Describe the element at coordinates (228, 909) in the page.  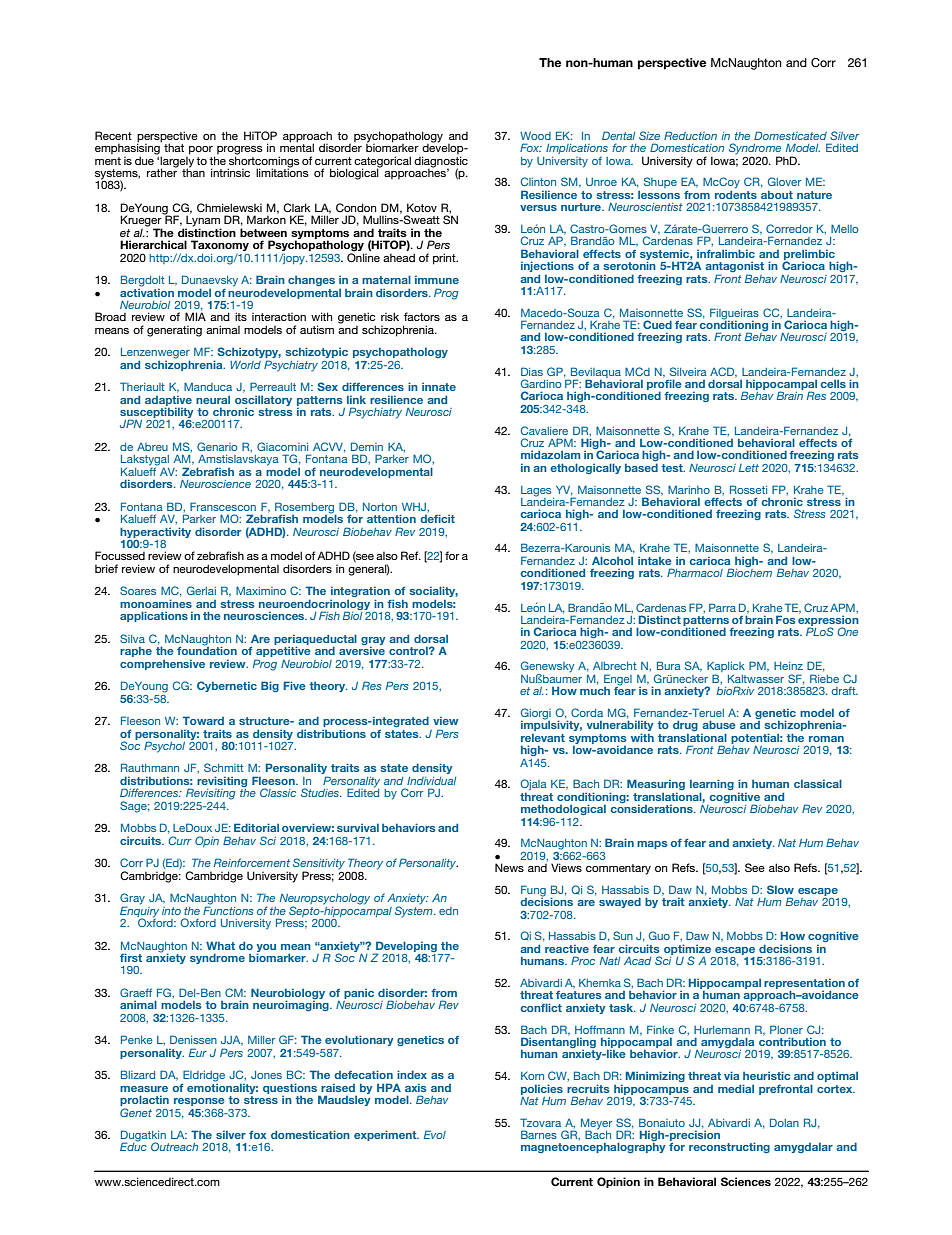
I see `Functions` at that location.
